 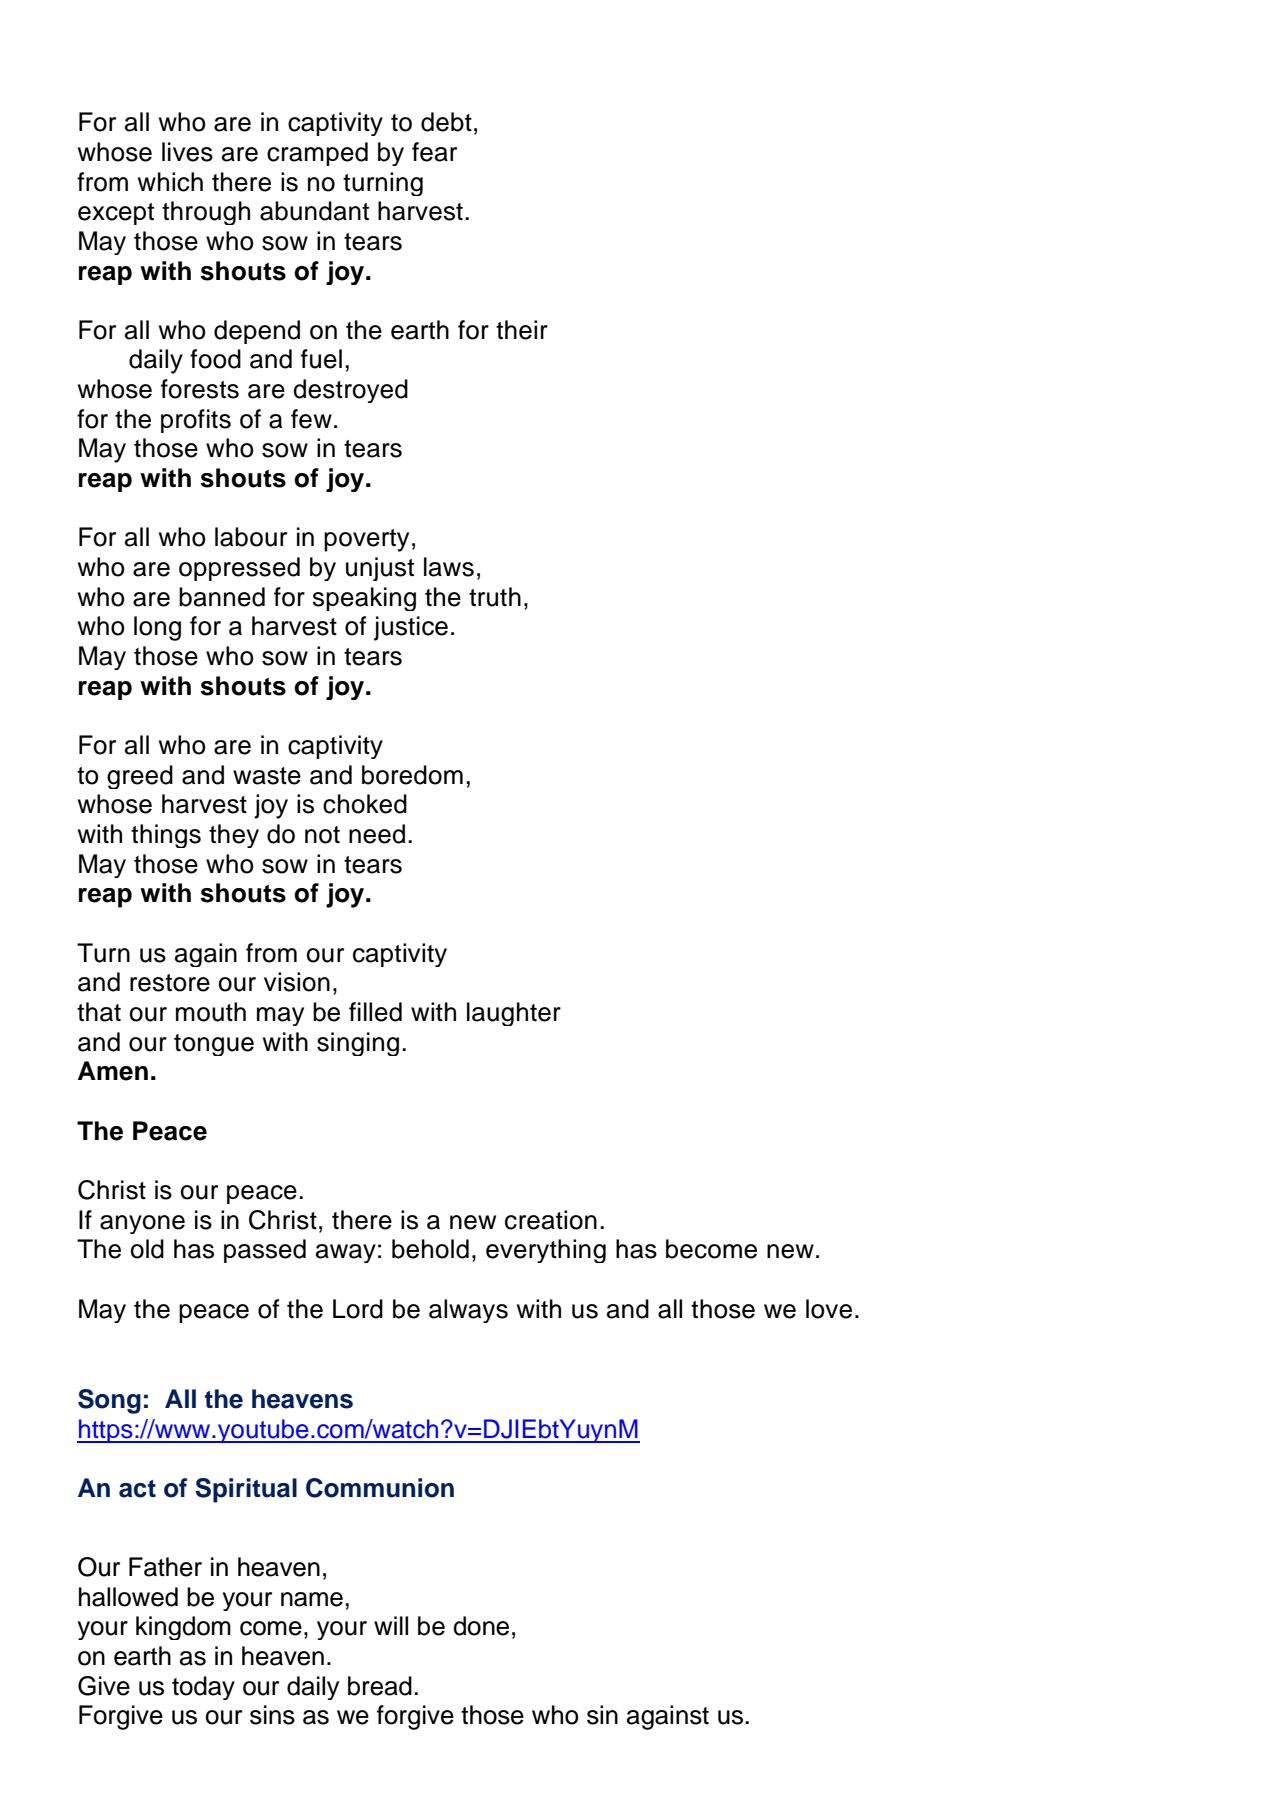 What do you see at coordinates (187, 152) in the image?
I see `lives` at bounding box center [187, 152].
